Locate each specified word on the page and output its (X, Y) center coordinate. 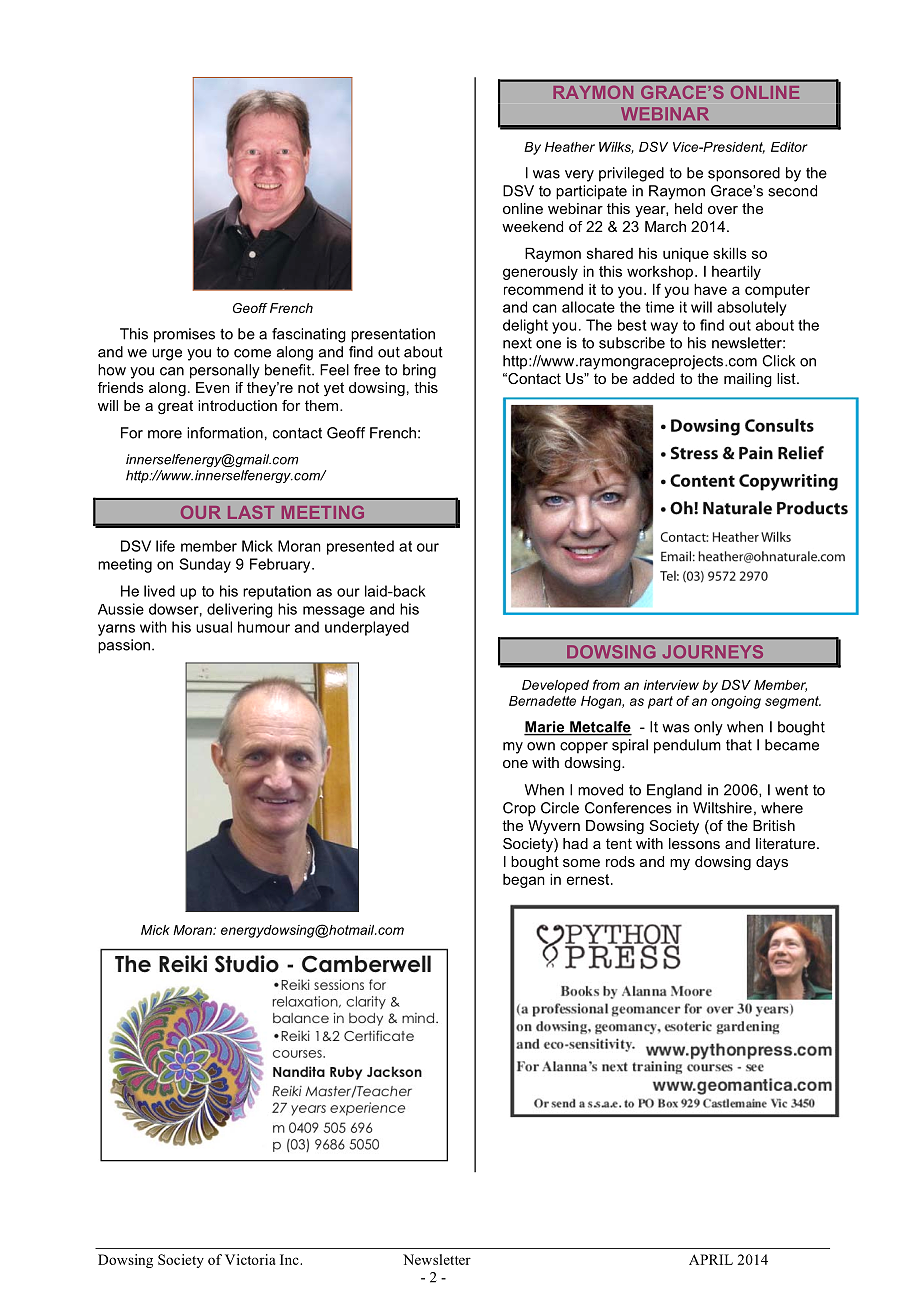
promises (184, 335)
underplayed (367, 628)
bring (419, 371)
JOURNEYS (713, 652)
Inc (290, 1259)
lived (159, 591)
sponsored (744, 174)
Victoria (250, 1259)
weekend (532, 226)
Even (213, 387)
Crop (519, 809)
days (772, 863)
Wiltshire (722, 808)
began (524, 881)
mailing (748, 380)
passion (124, 646)
